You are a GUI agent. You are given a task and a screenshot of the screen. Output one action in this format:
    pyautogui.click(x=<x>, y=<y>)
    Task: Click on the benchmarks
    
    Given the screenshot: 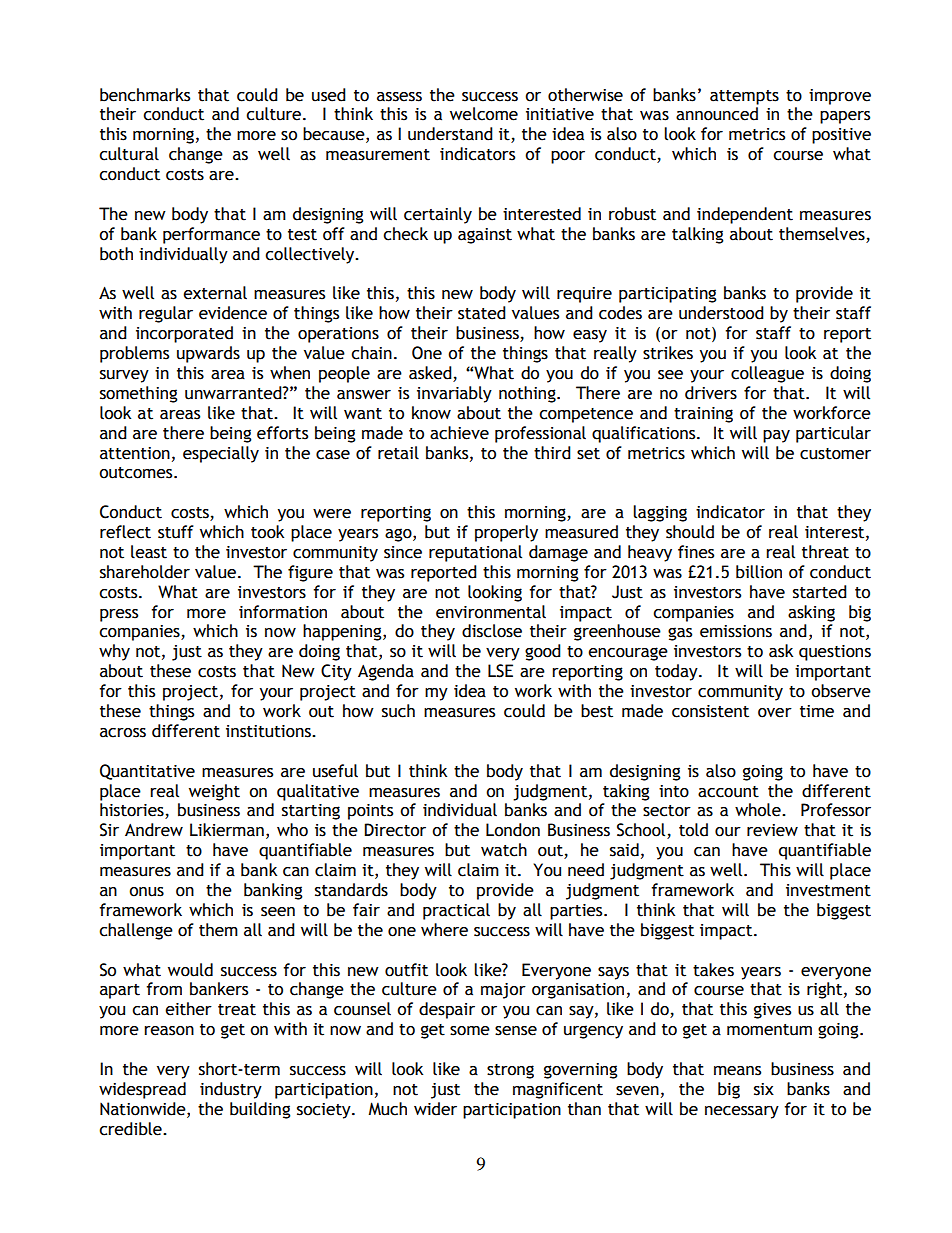 What is the action you would take?
    pyautogui.click(x=145, y=95)
